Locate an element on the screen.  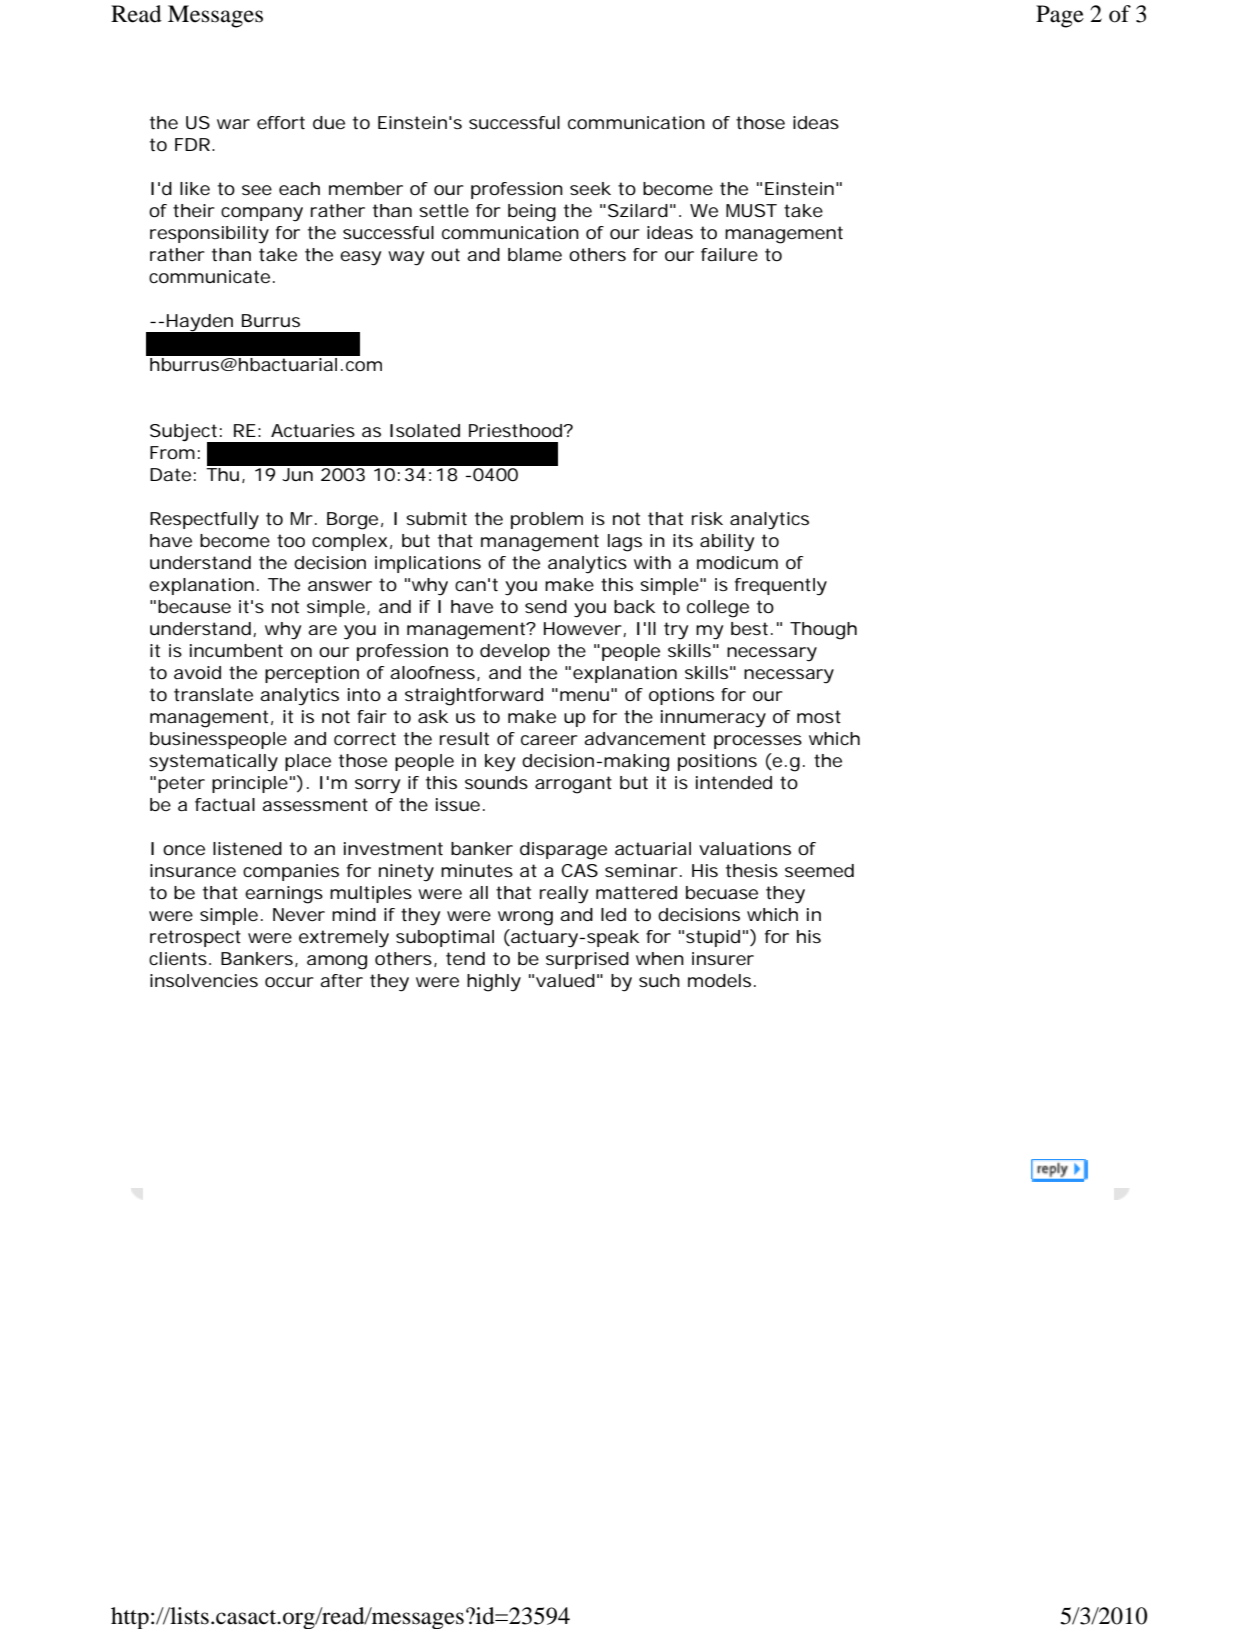
problem is located at coordinates (547, 520).
